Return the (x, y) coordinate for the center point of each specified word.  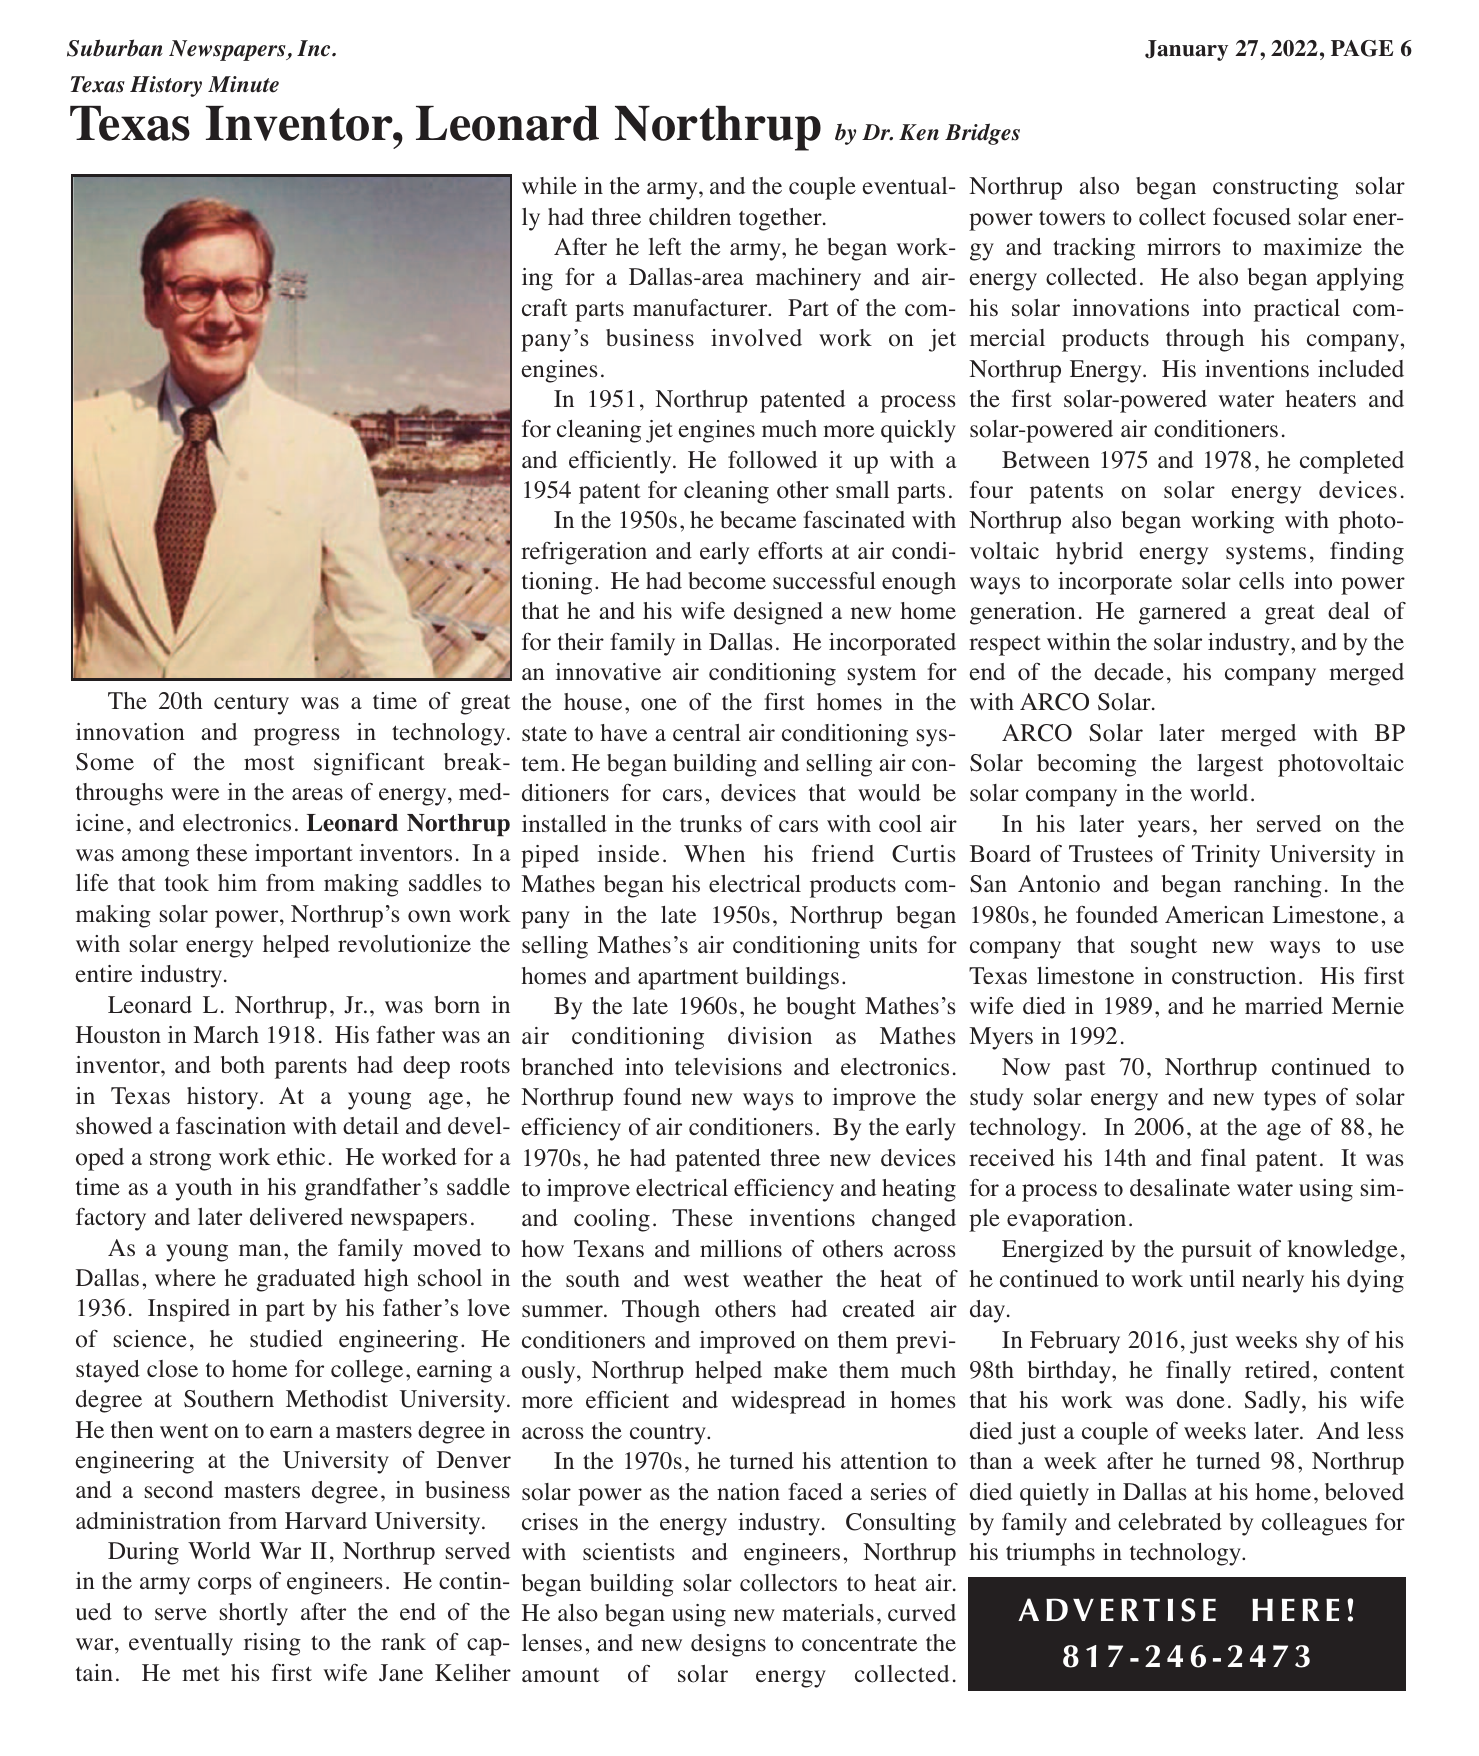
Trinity (1226, 856)
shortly (254, 1614)
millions (741, 1249)
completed (1352, 462)
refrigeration (584, 553)
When (714, 853)
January (1186, 50)
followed (772, 459)
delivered (296, 1217)
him (237, 882)
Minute (243, 84)
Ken (919, 132)
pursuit (1217, 1251)
